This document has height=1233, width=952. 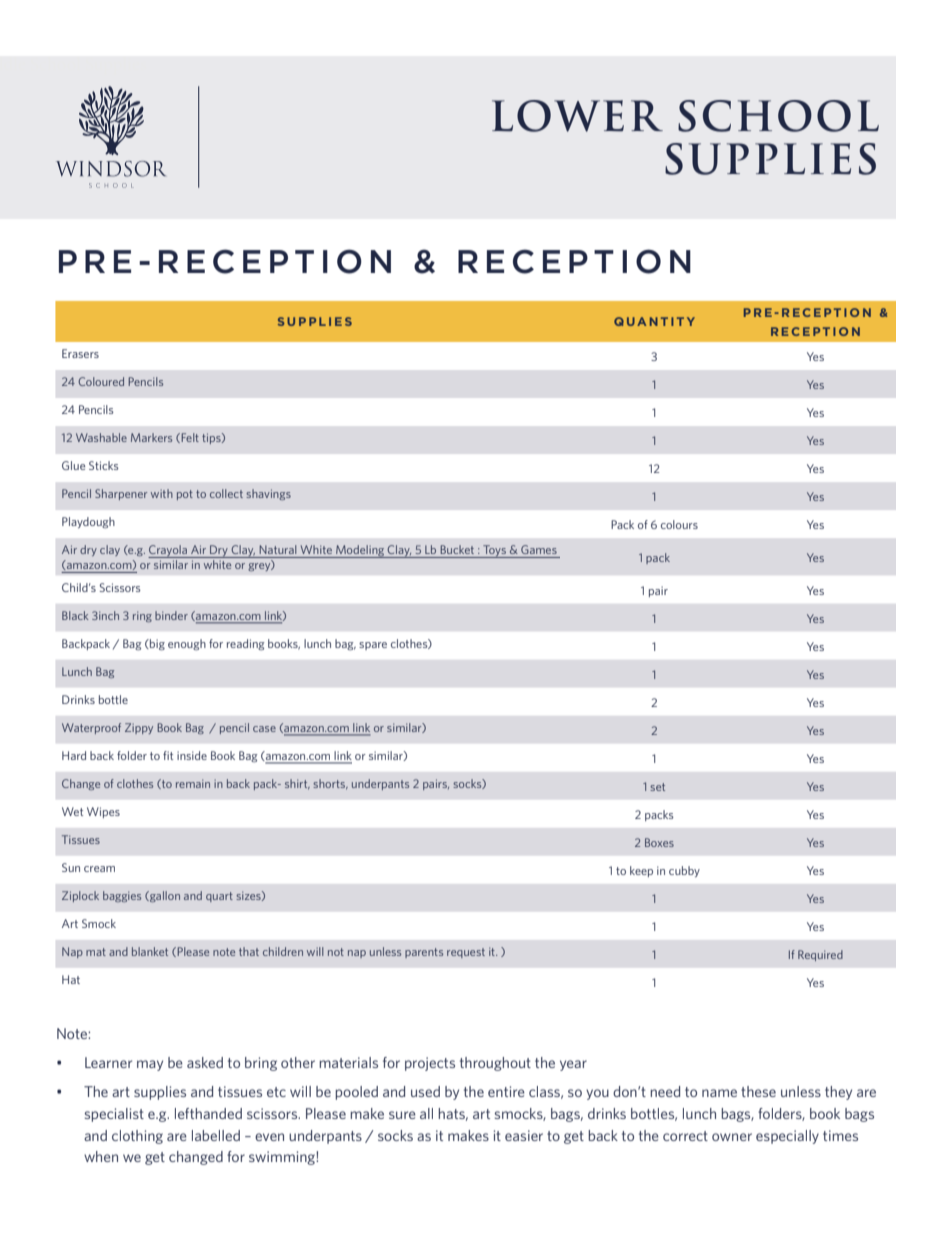 I want to click on Toys, so click(x=494, y=551).
